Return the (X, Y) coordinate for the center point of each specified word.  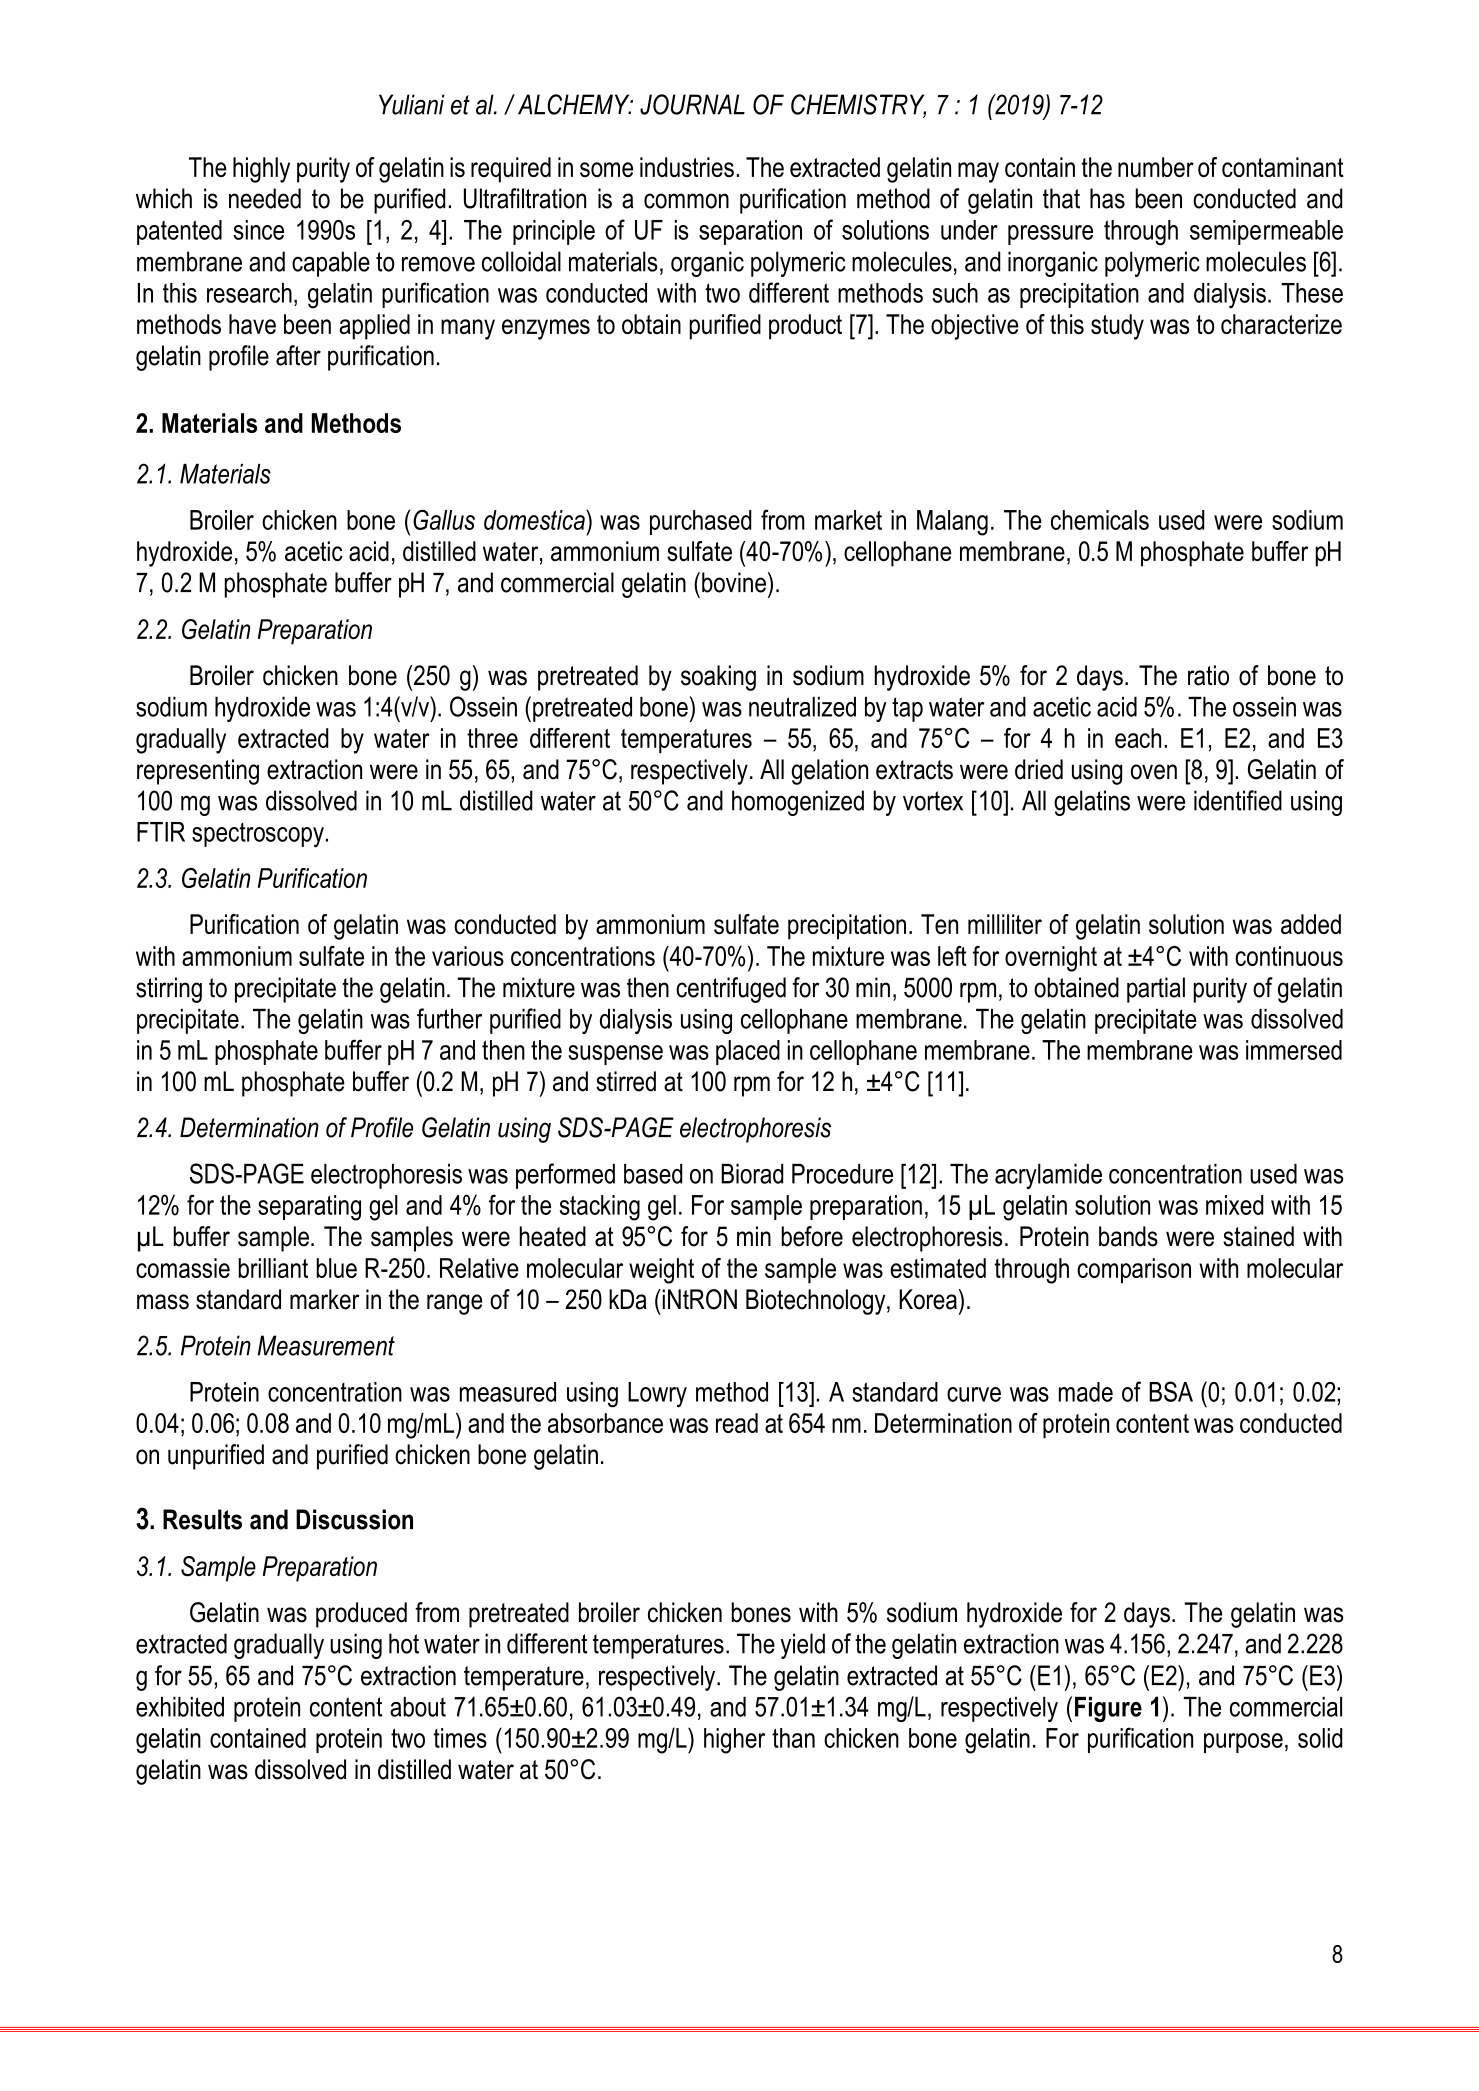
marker (325, 1299)
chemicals (1100, 520)
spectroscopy (258, 835)
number (1156, 167)
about (418, 1707)
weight (661, 1271)
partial (1156, 990)
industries (687, 167)
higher (734, 1741)
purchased (701, 522)
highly (261, 170)
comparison (1134, 1270)
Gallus (444, 519)
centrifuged (731, 990)
